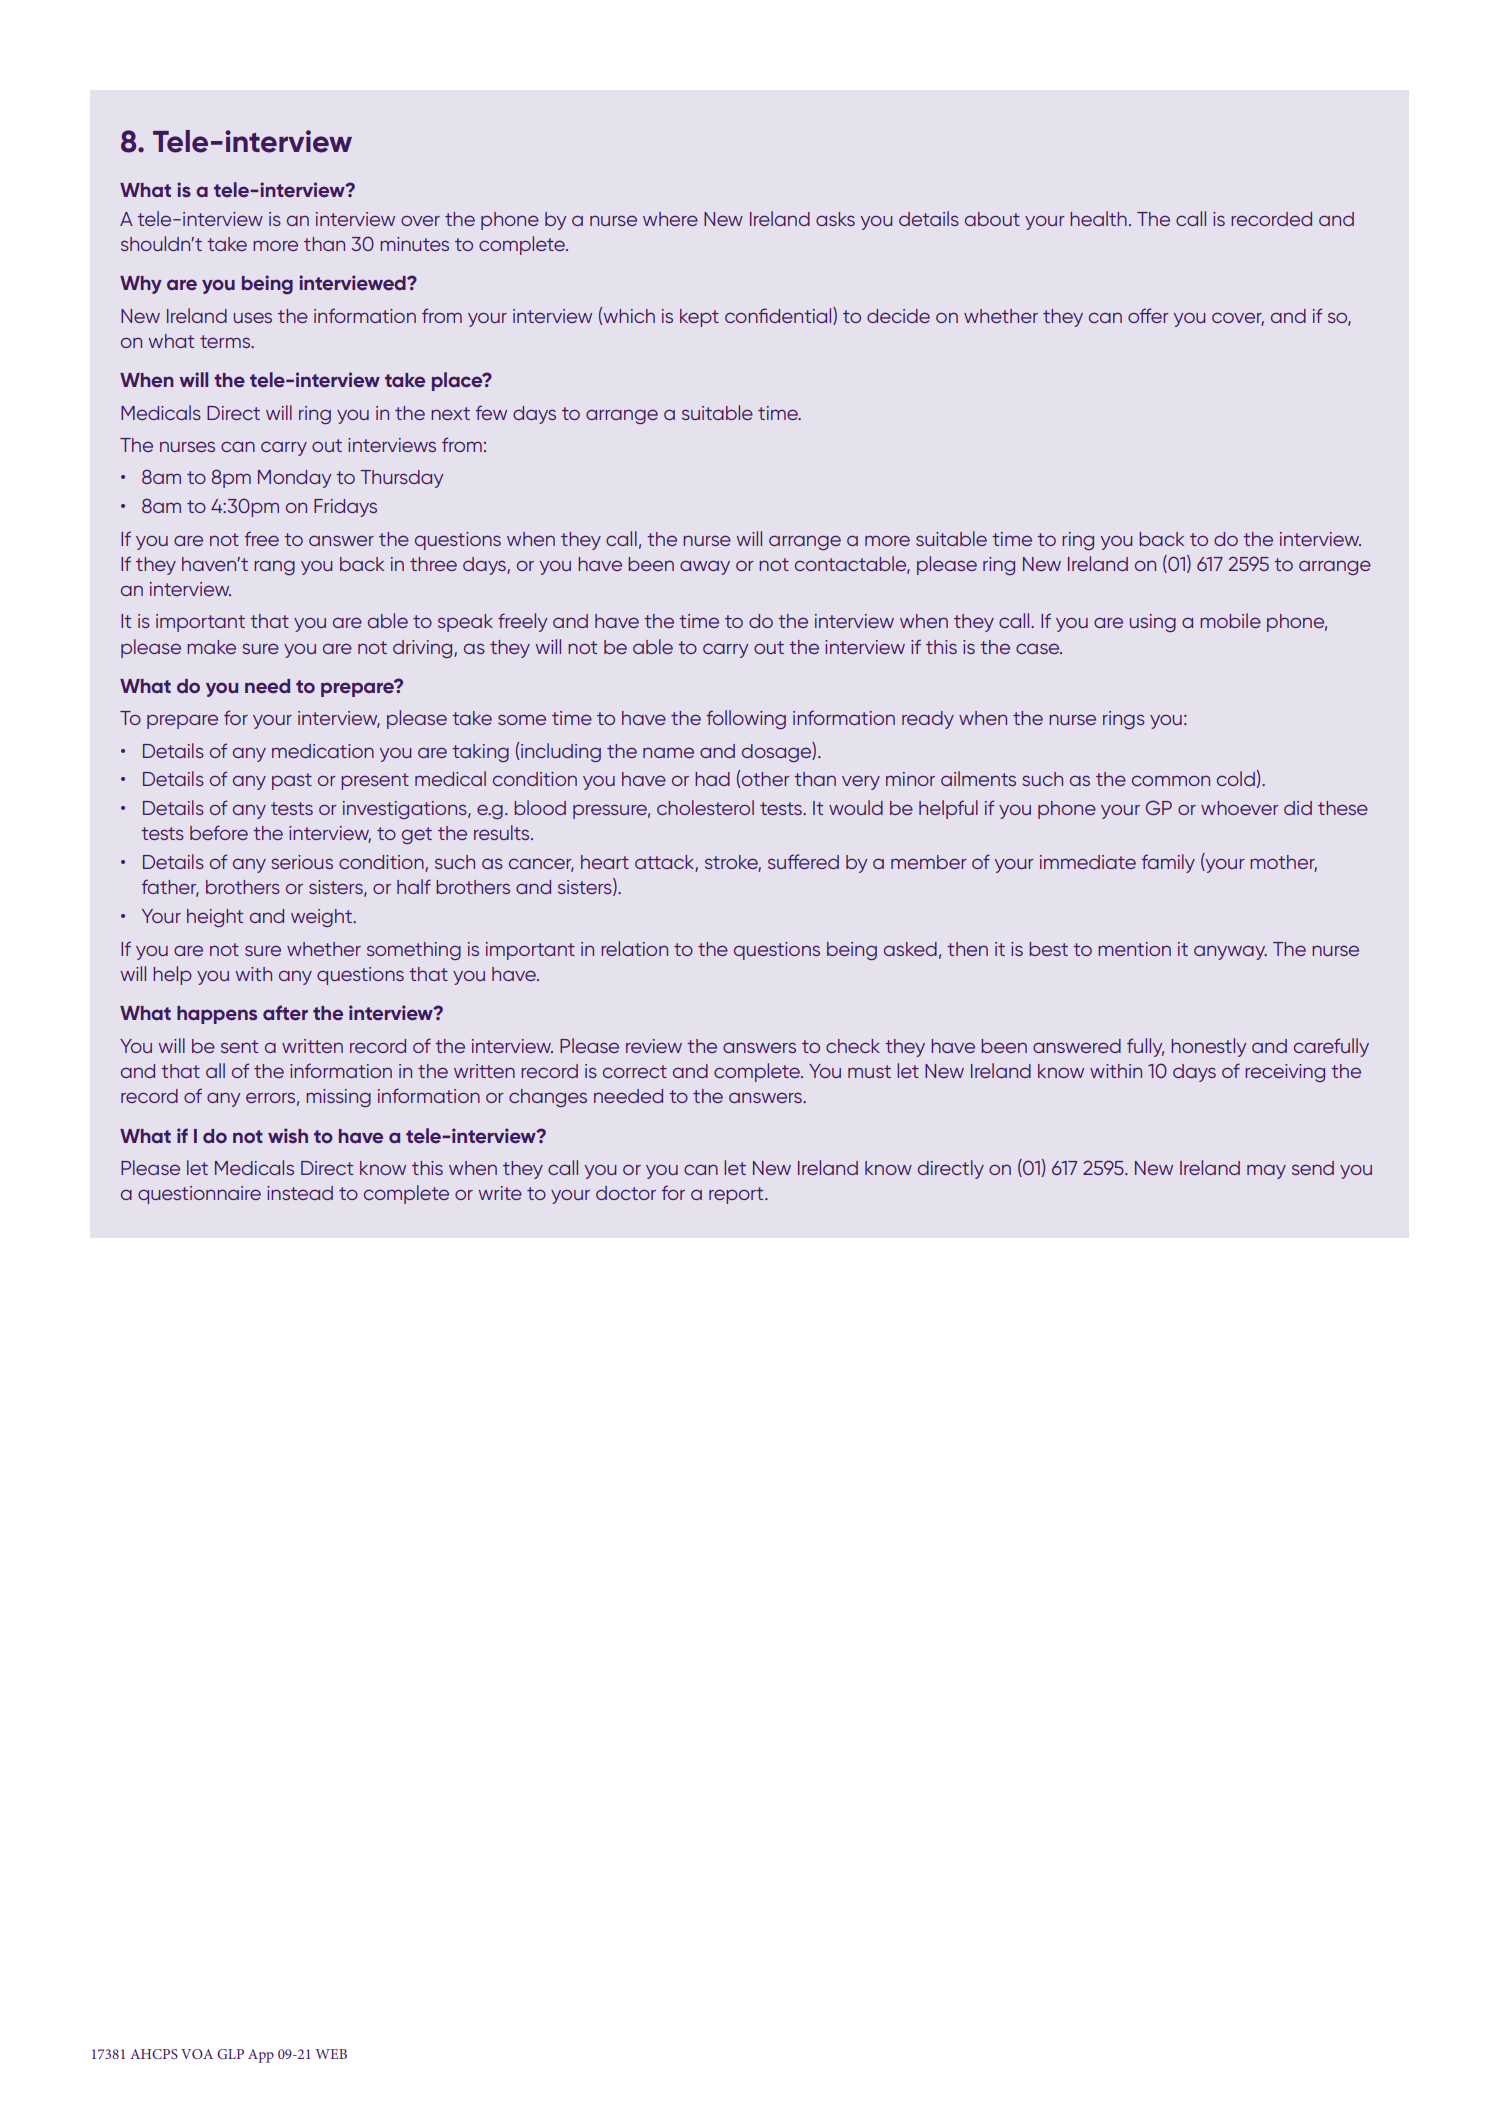  What do you see at coordinates (779, 316) in the image?
I see `confidential` at bounding box center [779, 316].
